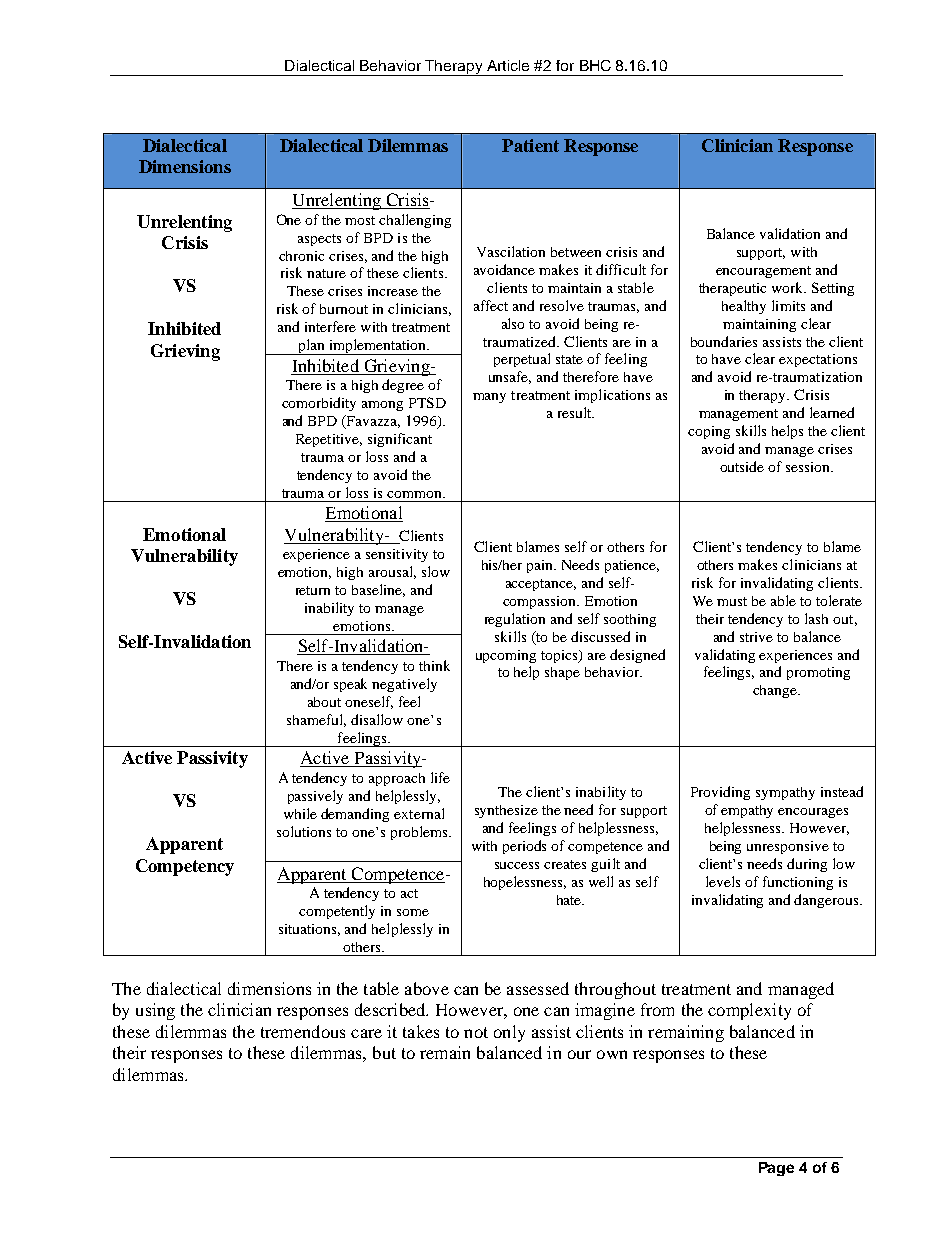  Describe the element at coordinates (319, 240) in the page. I see `aspects` at that location.
